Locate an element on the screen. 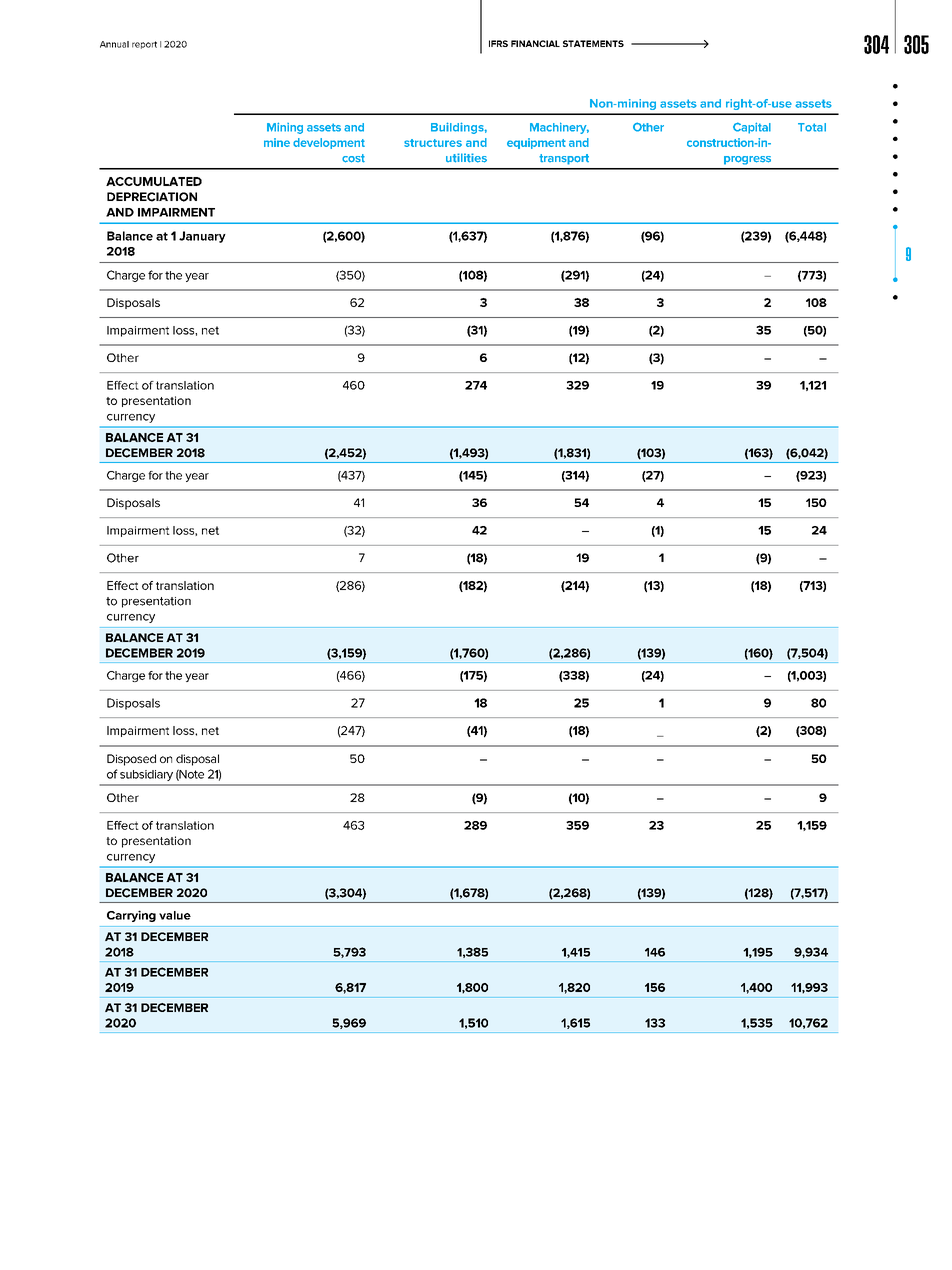 Image resolution: width=952 pixels, height=1270 pixels. value is located at coordinates (175, 915).
